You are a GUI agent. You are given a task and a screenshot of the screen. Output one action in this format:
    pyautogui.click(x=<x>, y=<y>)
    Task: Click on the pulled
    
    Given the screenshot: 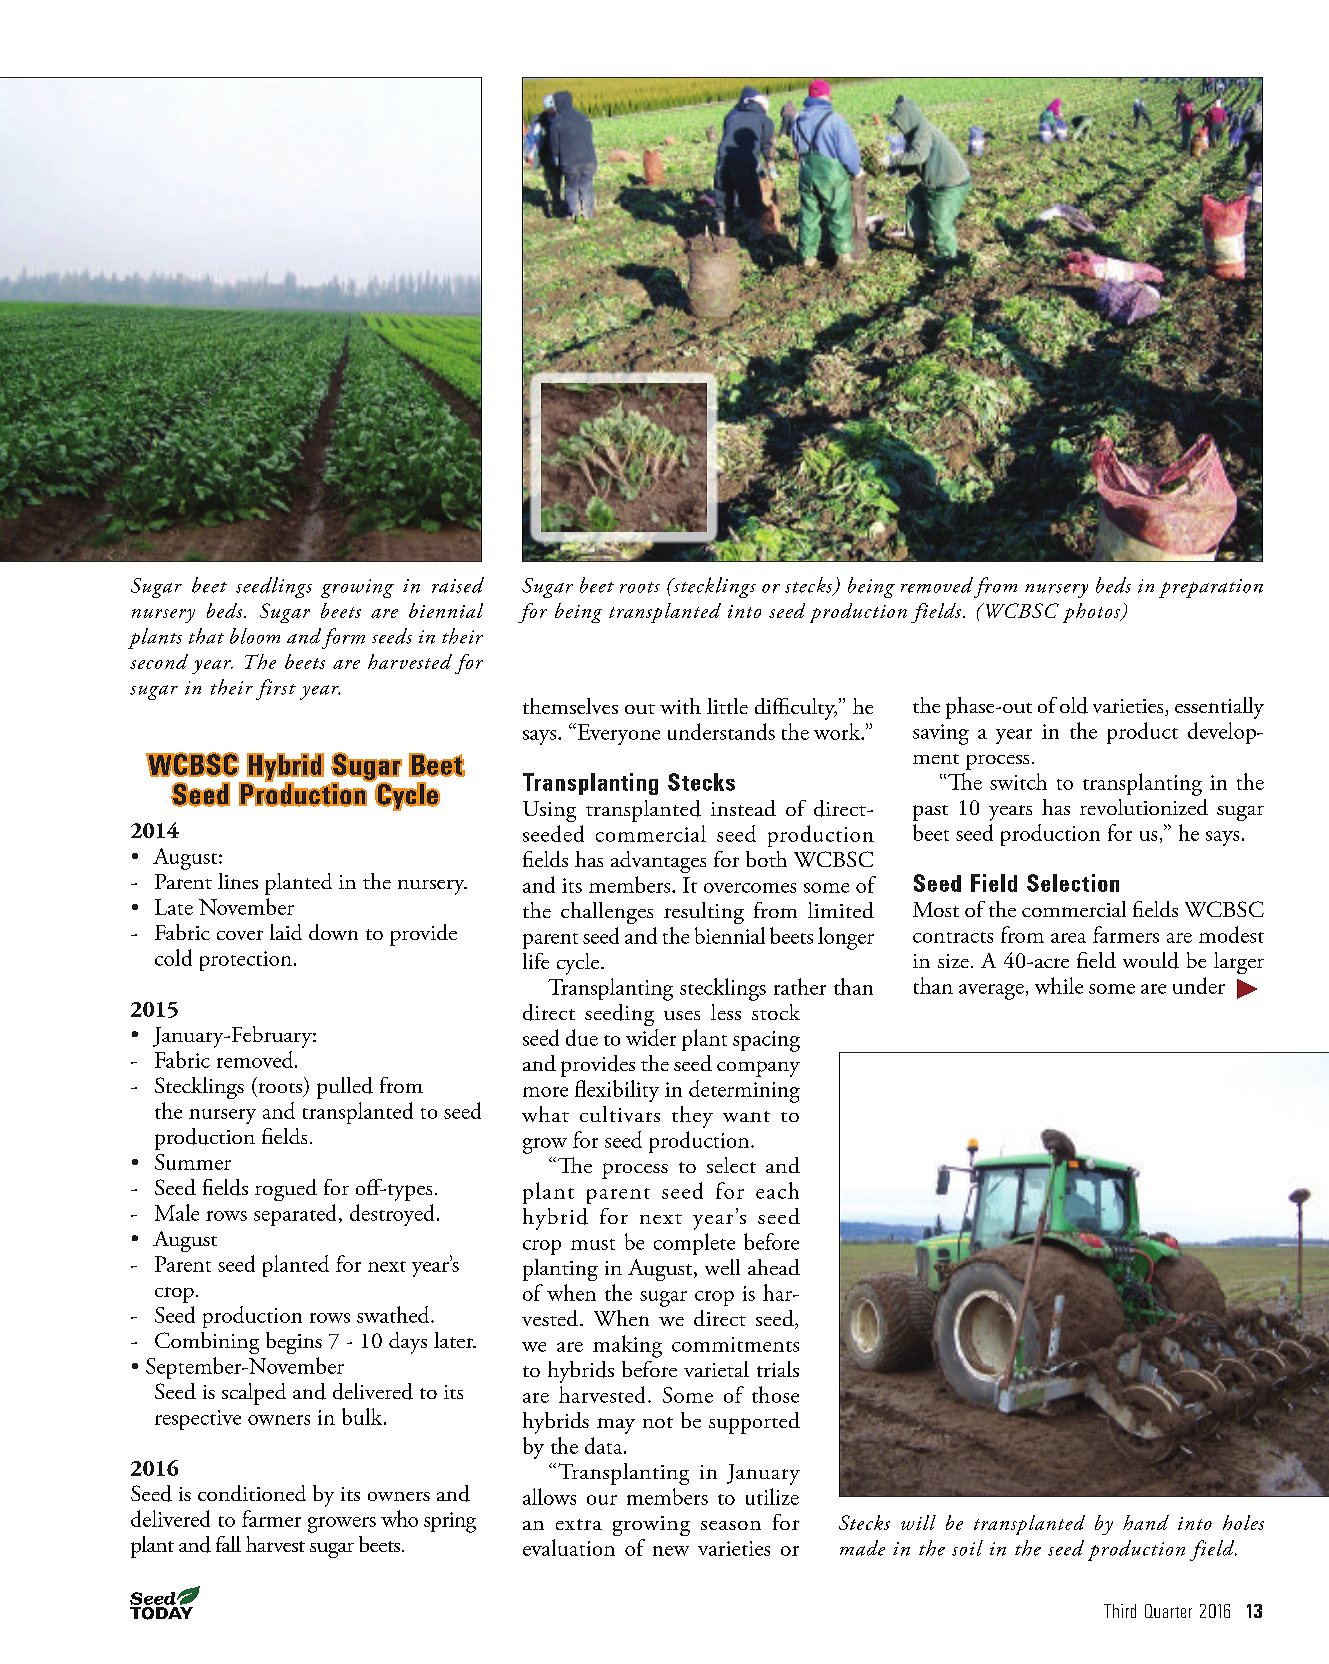 What is the action you would take?
    pyautogui.click(x=345, y=1088)
